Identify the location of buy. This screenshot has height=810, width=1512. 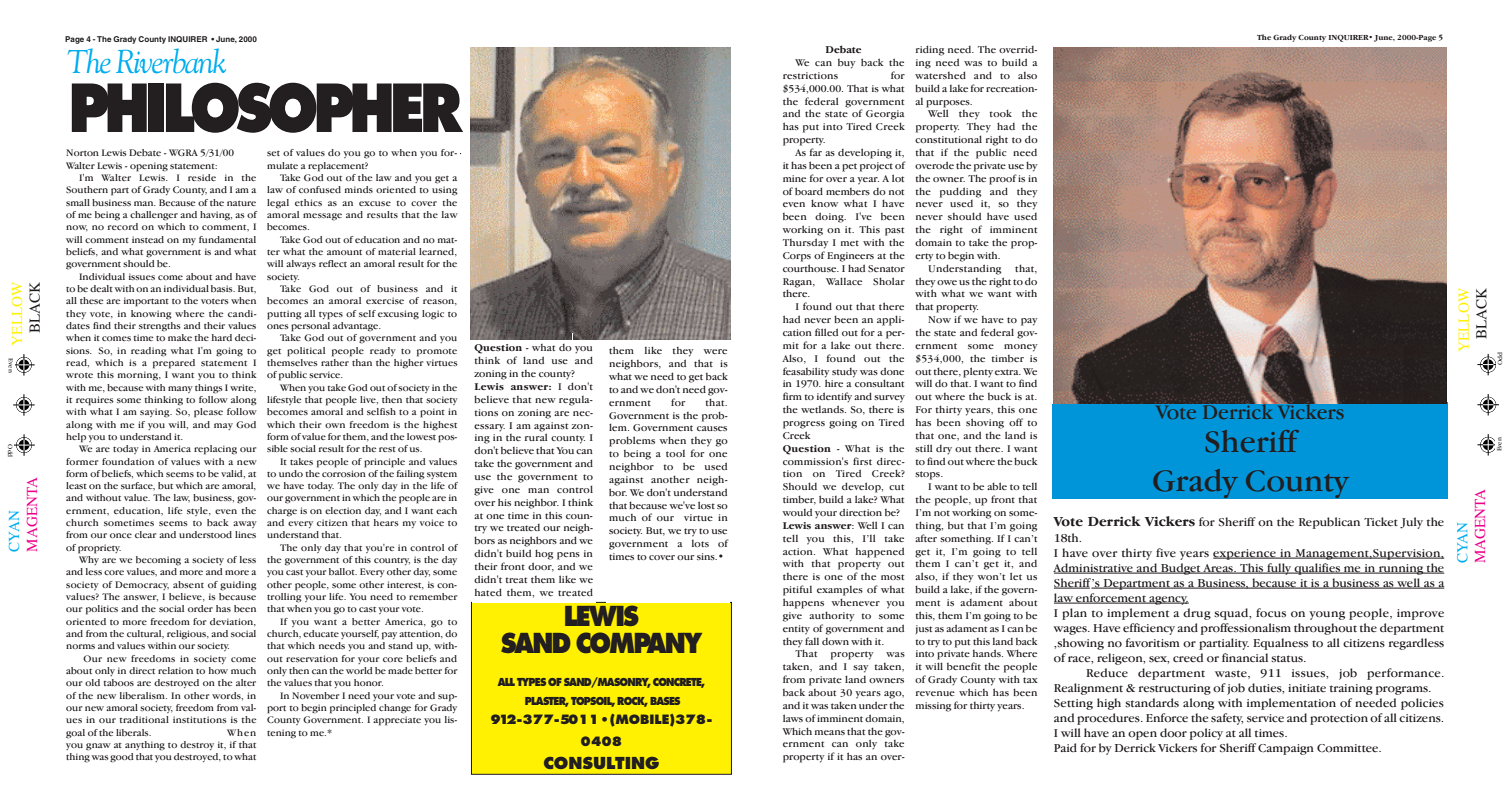
(847, 64).
